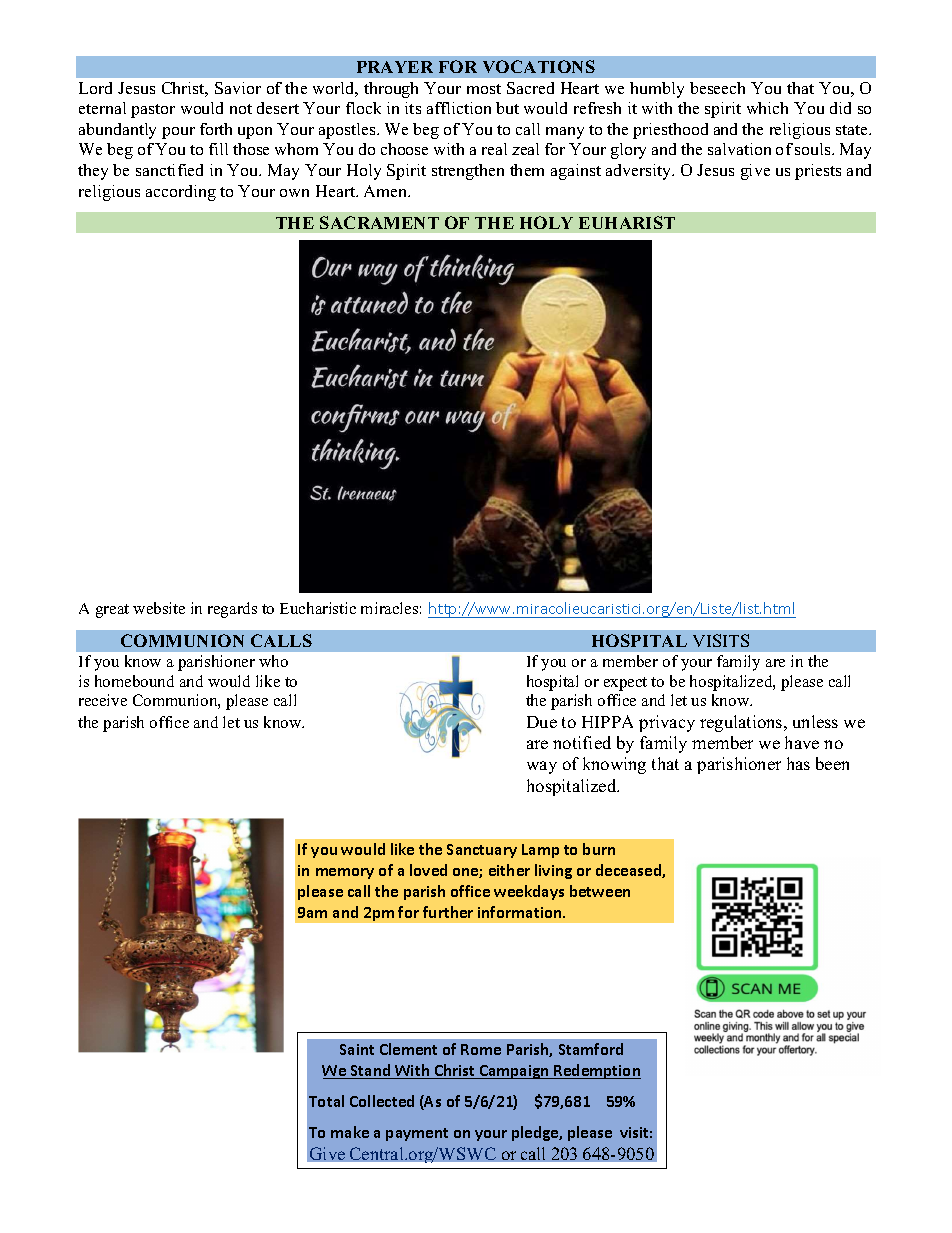 The image size is (952, 1233). Describe the element at coordinates (181, 193) in the page. I see `according` at that location.
